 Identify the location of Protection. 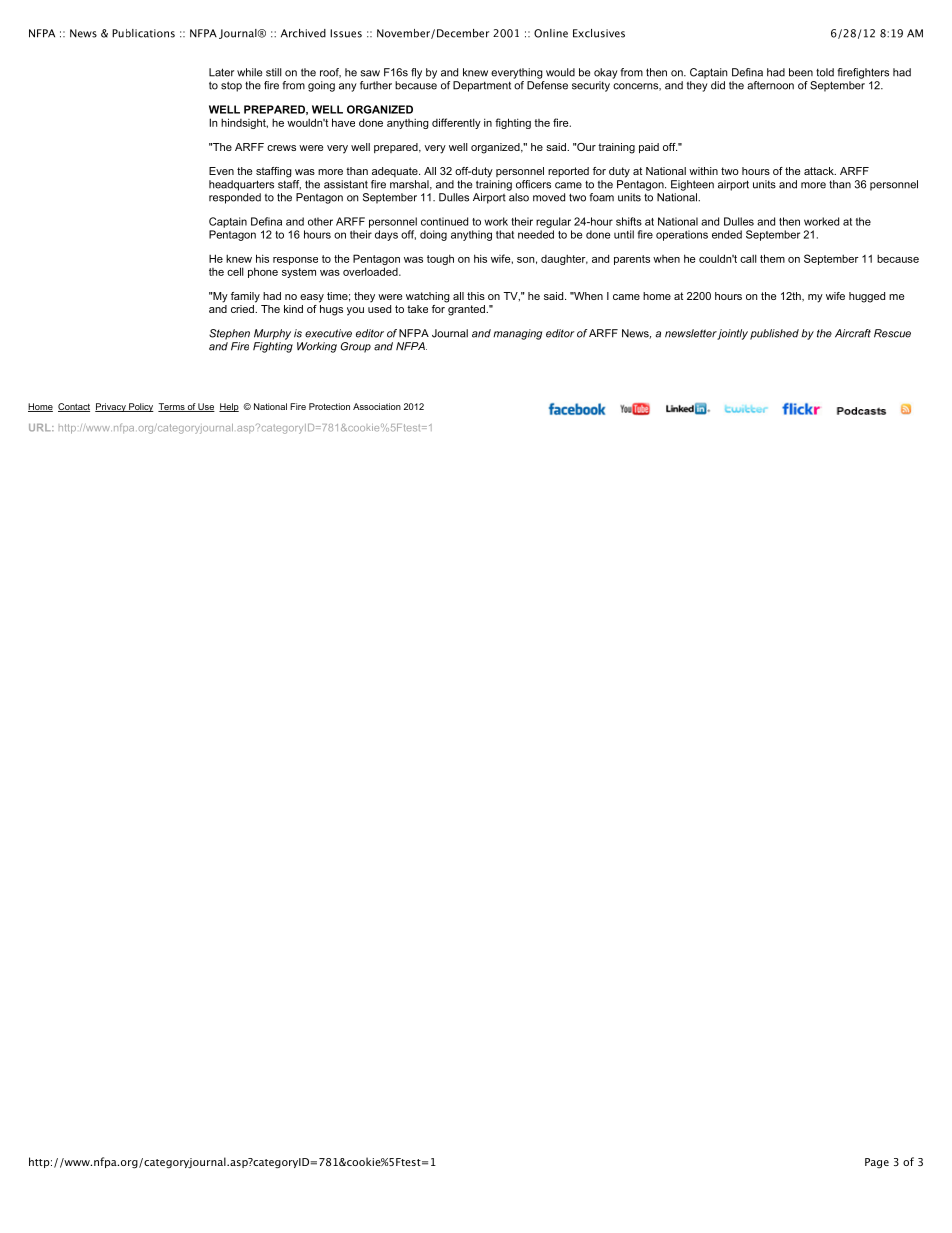
(329, 406).
